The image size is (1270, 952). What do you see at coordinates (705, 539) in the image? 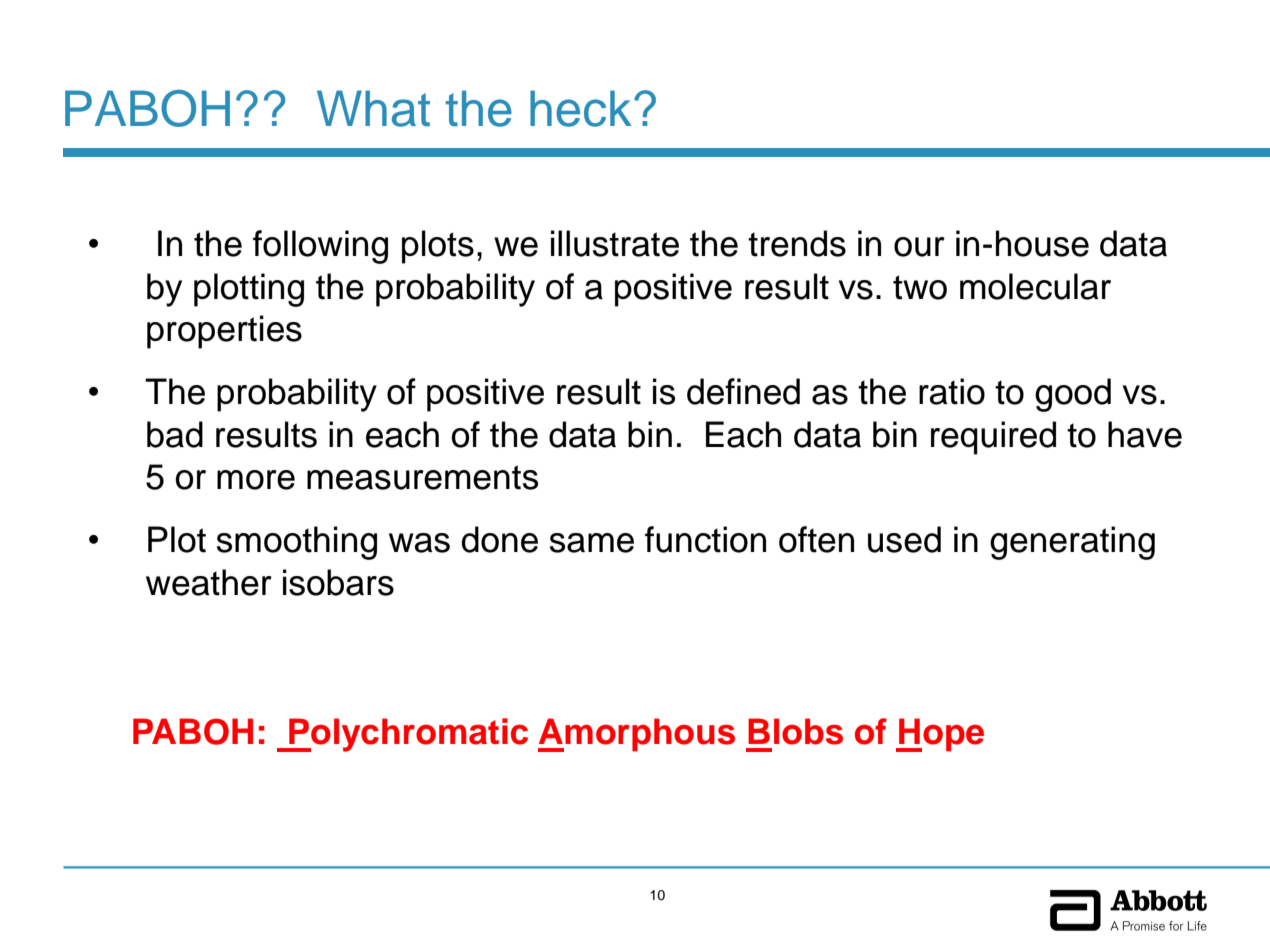
I see `function` at bounding box center [705, 539].
